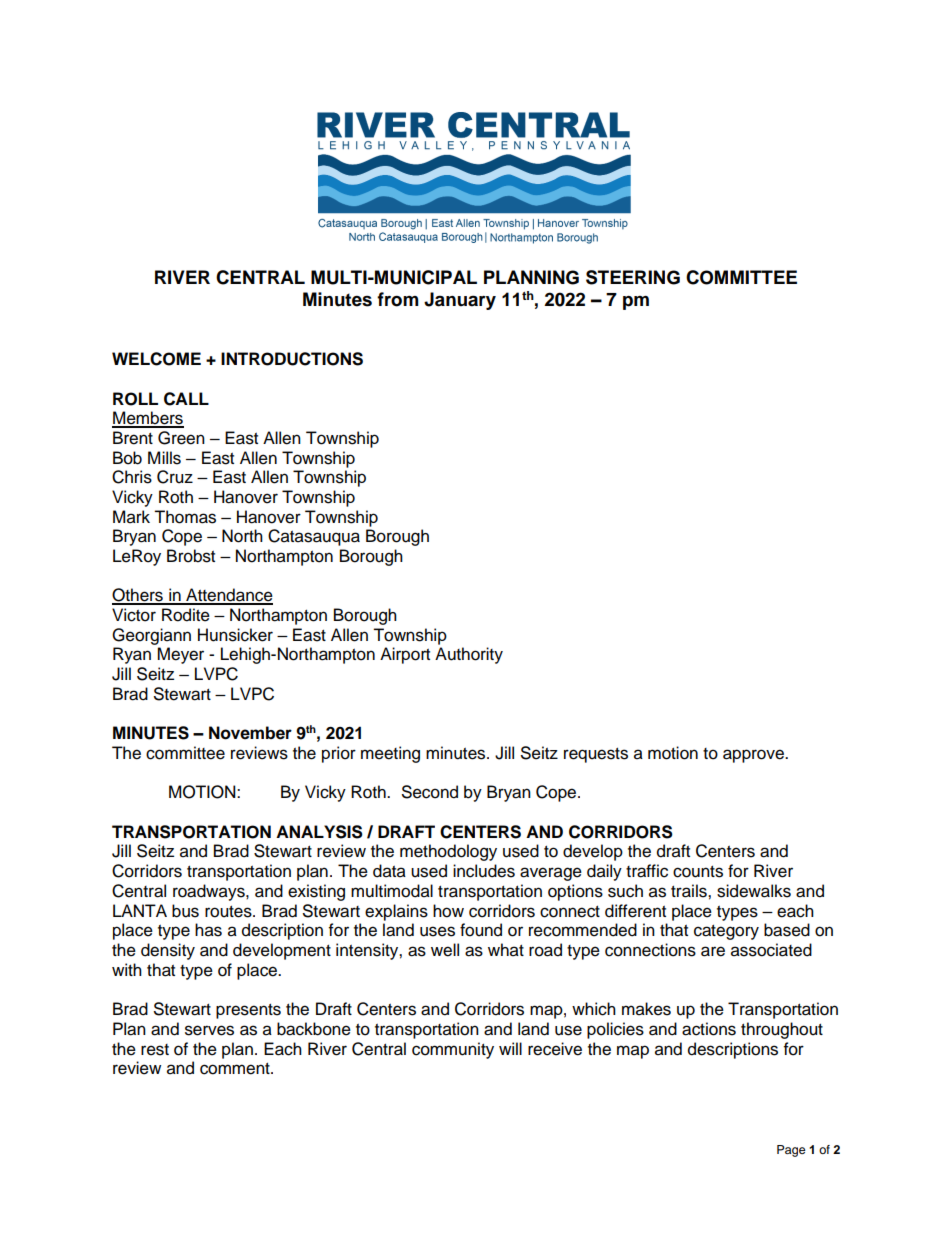 This screenshot has height=1233, width=952. Describe the element at coordinates (448, 852) in the screenshot. I see `methodology` at that location.
